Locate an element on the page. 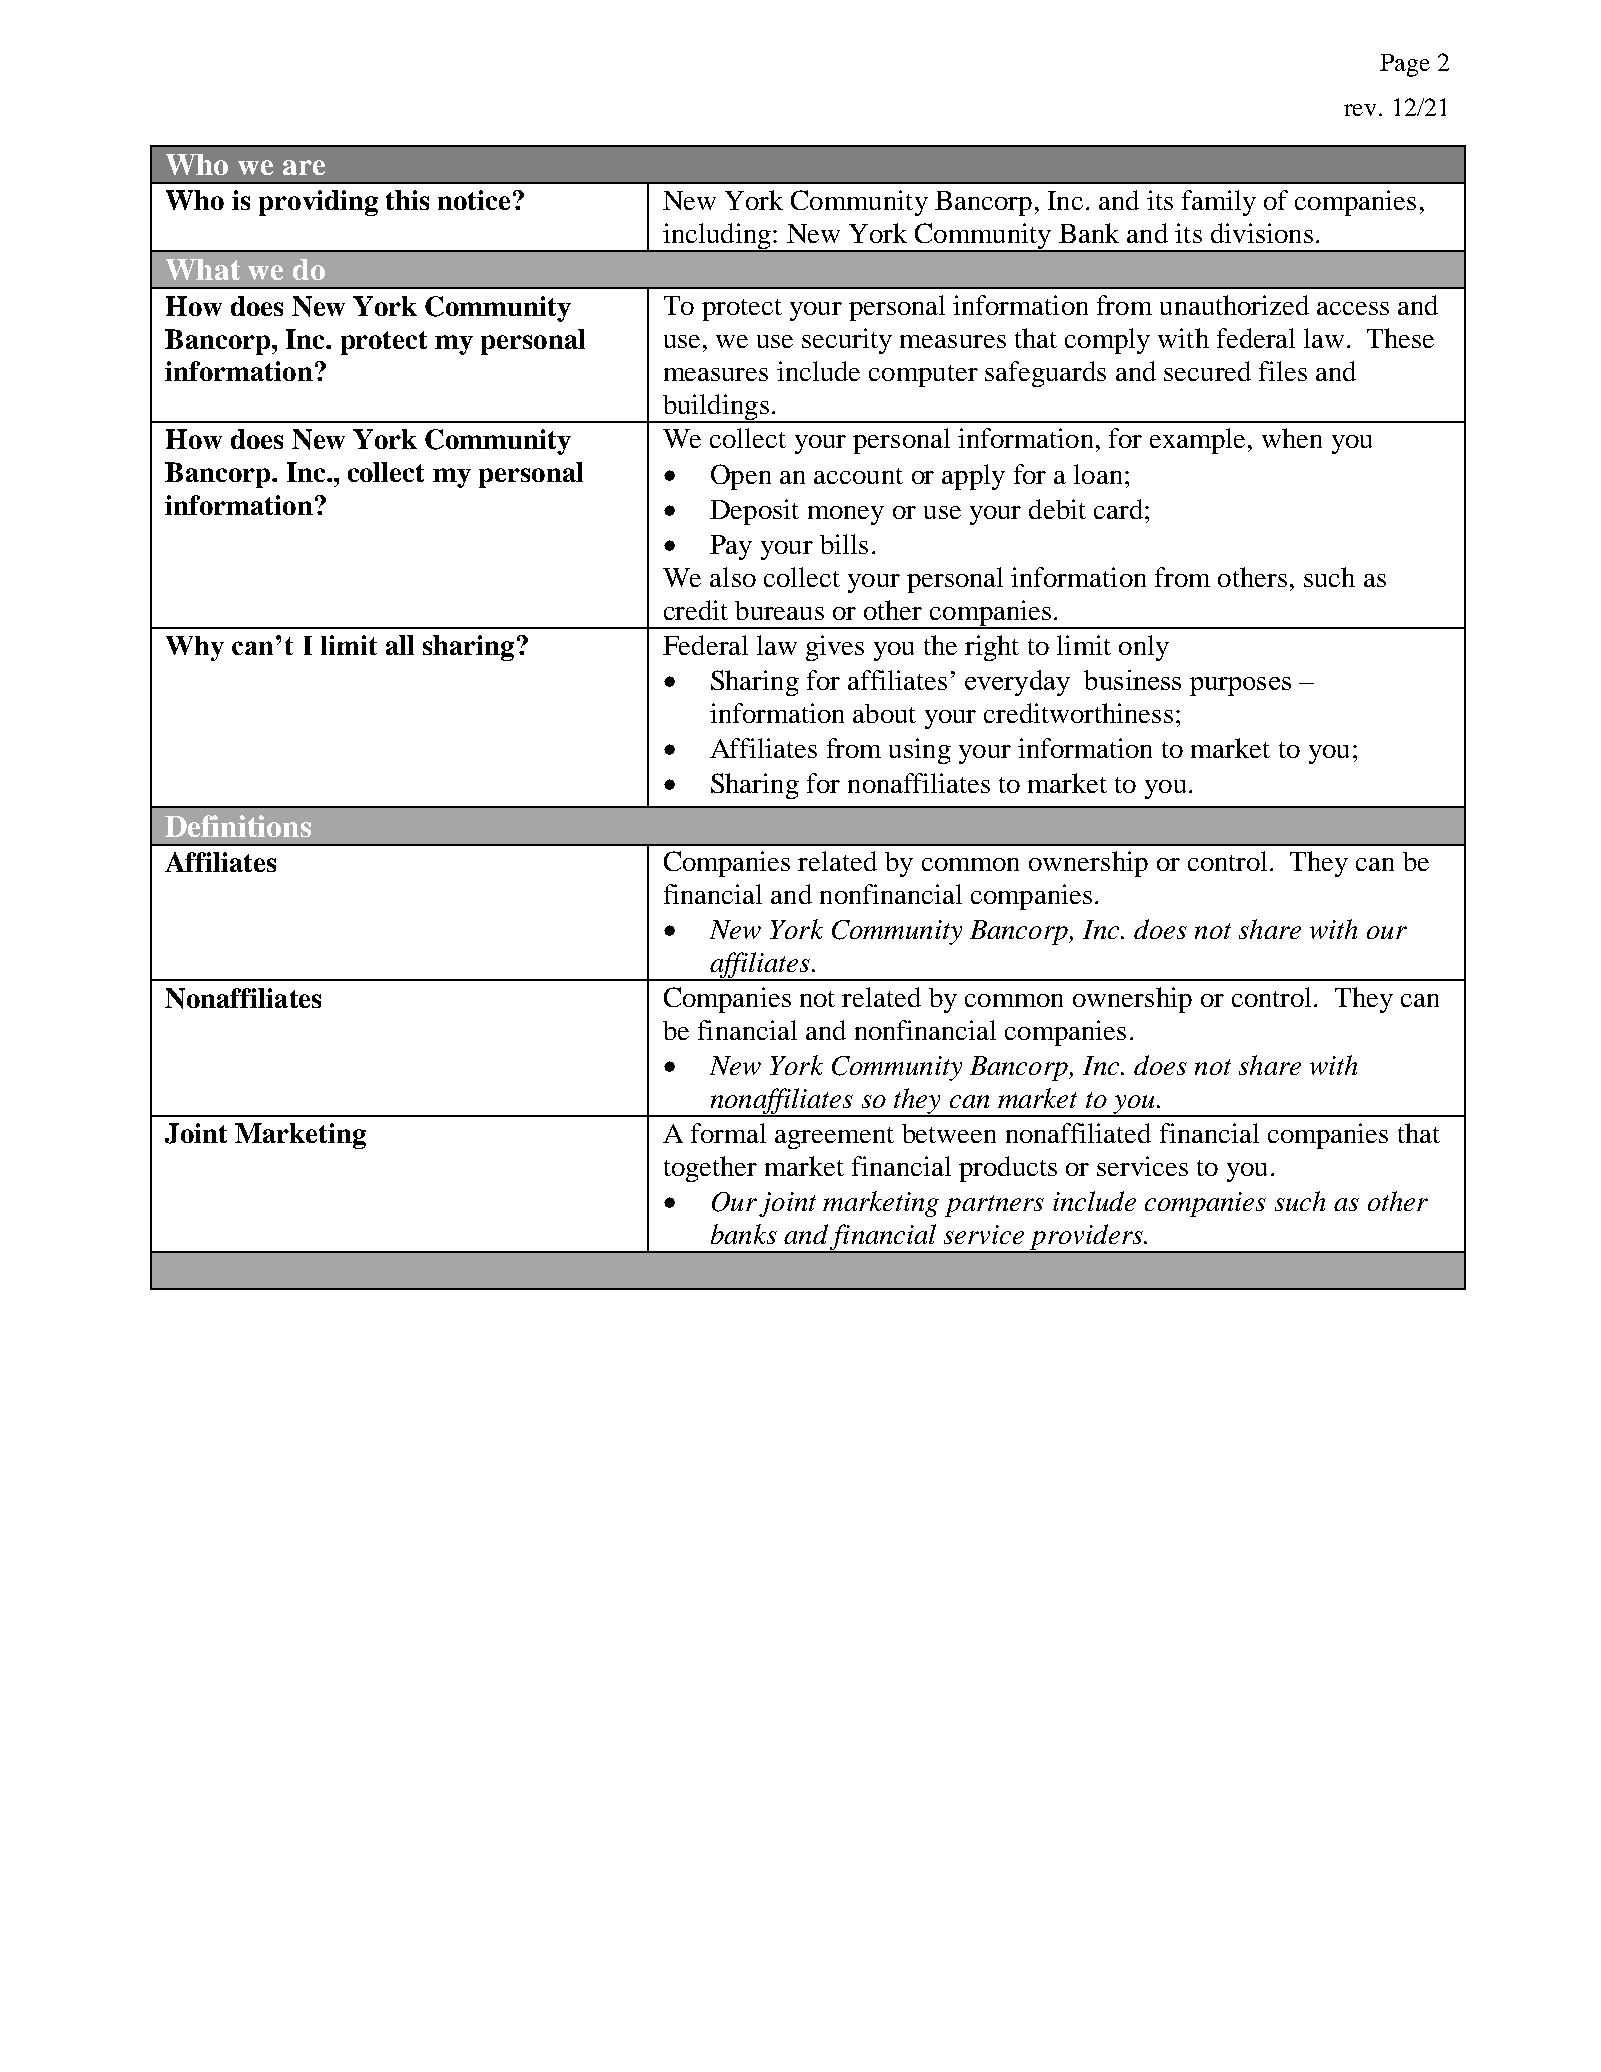 The height and width of the page is (2072, 1601). all is located at coordinates (400, 645).
